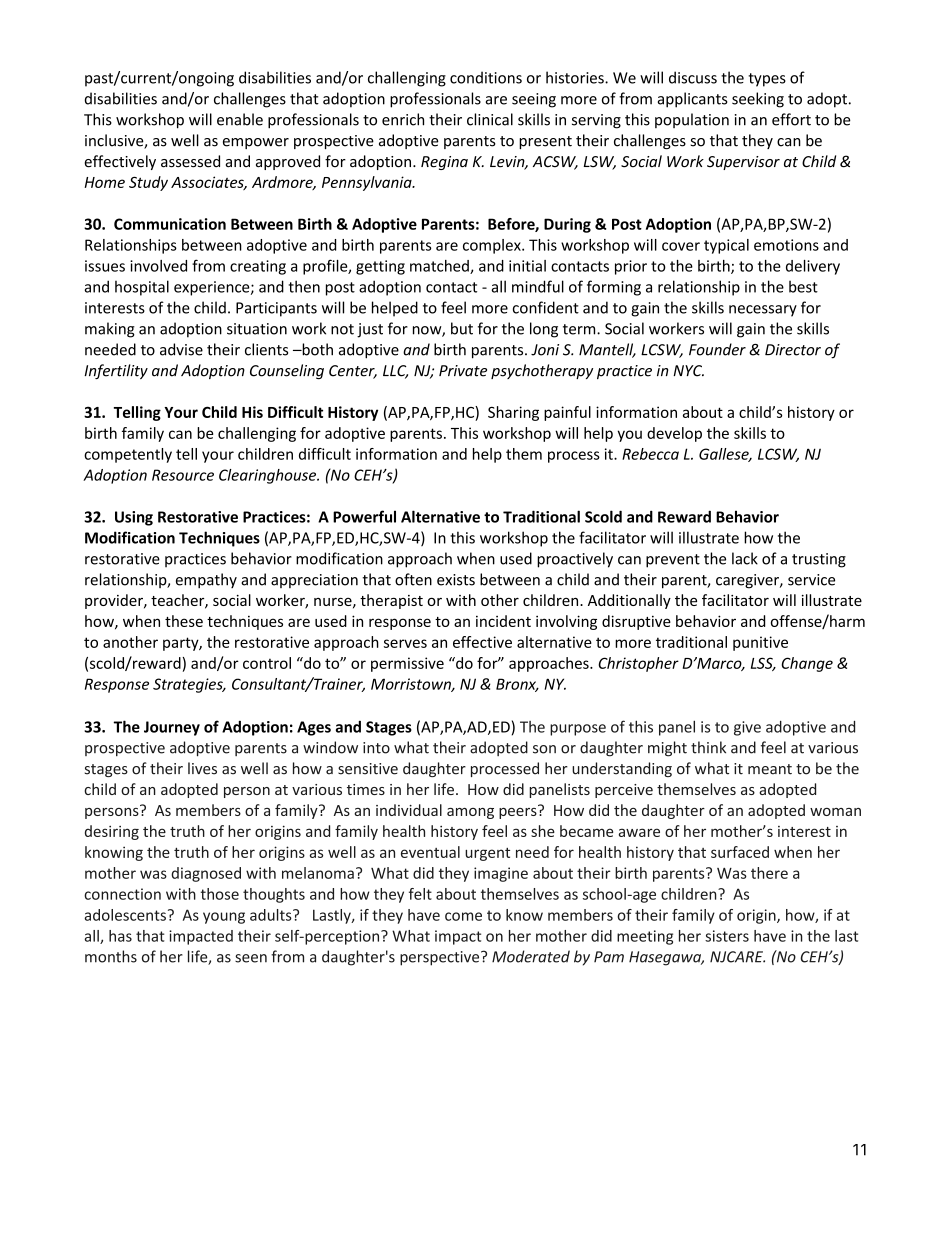 The height and width of the screenshot is (1233, 952). Describe the element at coordinates (463, 371) in the screenshot. I see `Private` at that location.
